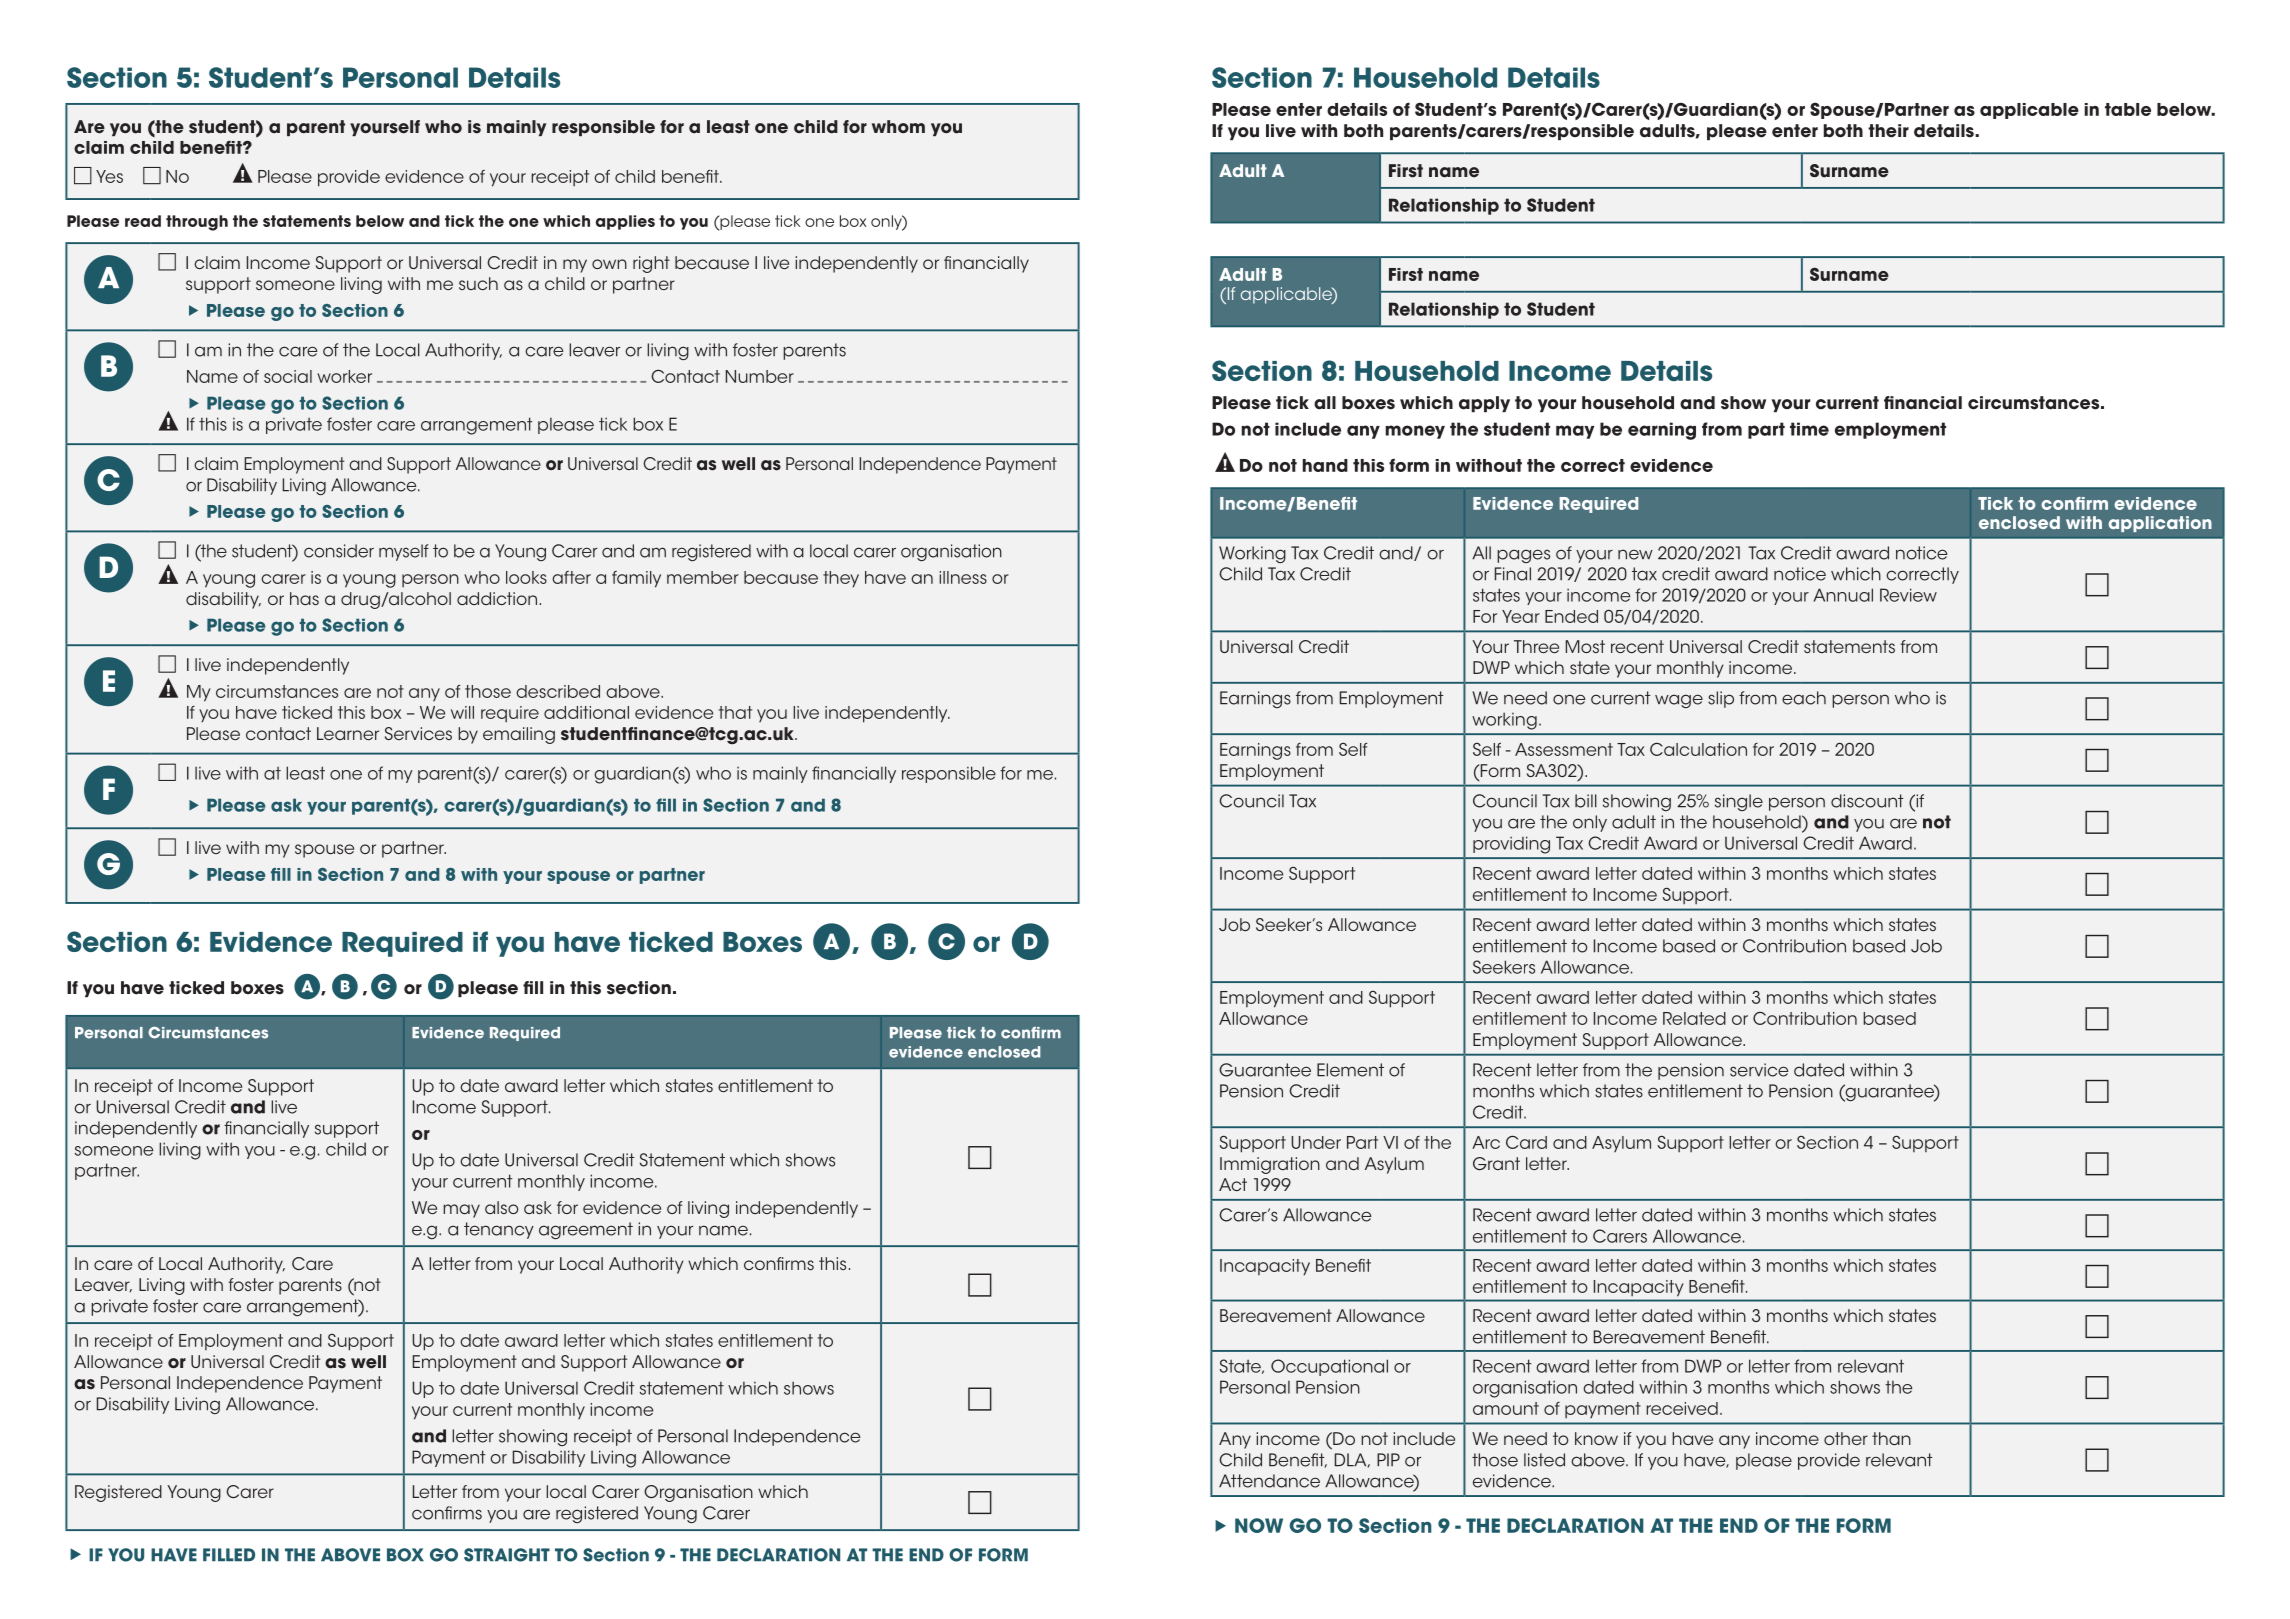 This screenshot has width=2290, height=1619. Describe the element at coordinates (1888, 131) in the screenshot. I see `their` at that location.
